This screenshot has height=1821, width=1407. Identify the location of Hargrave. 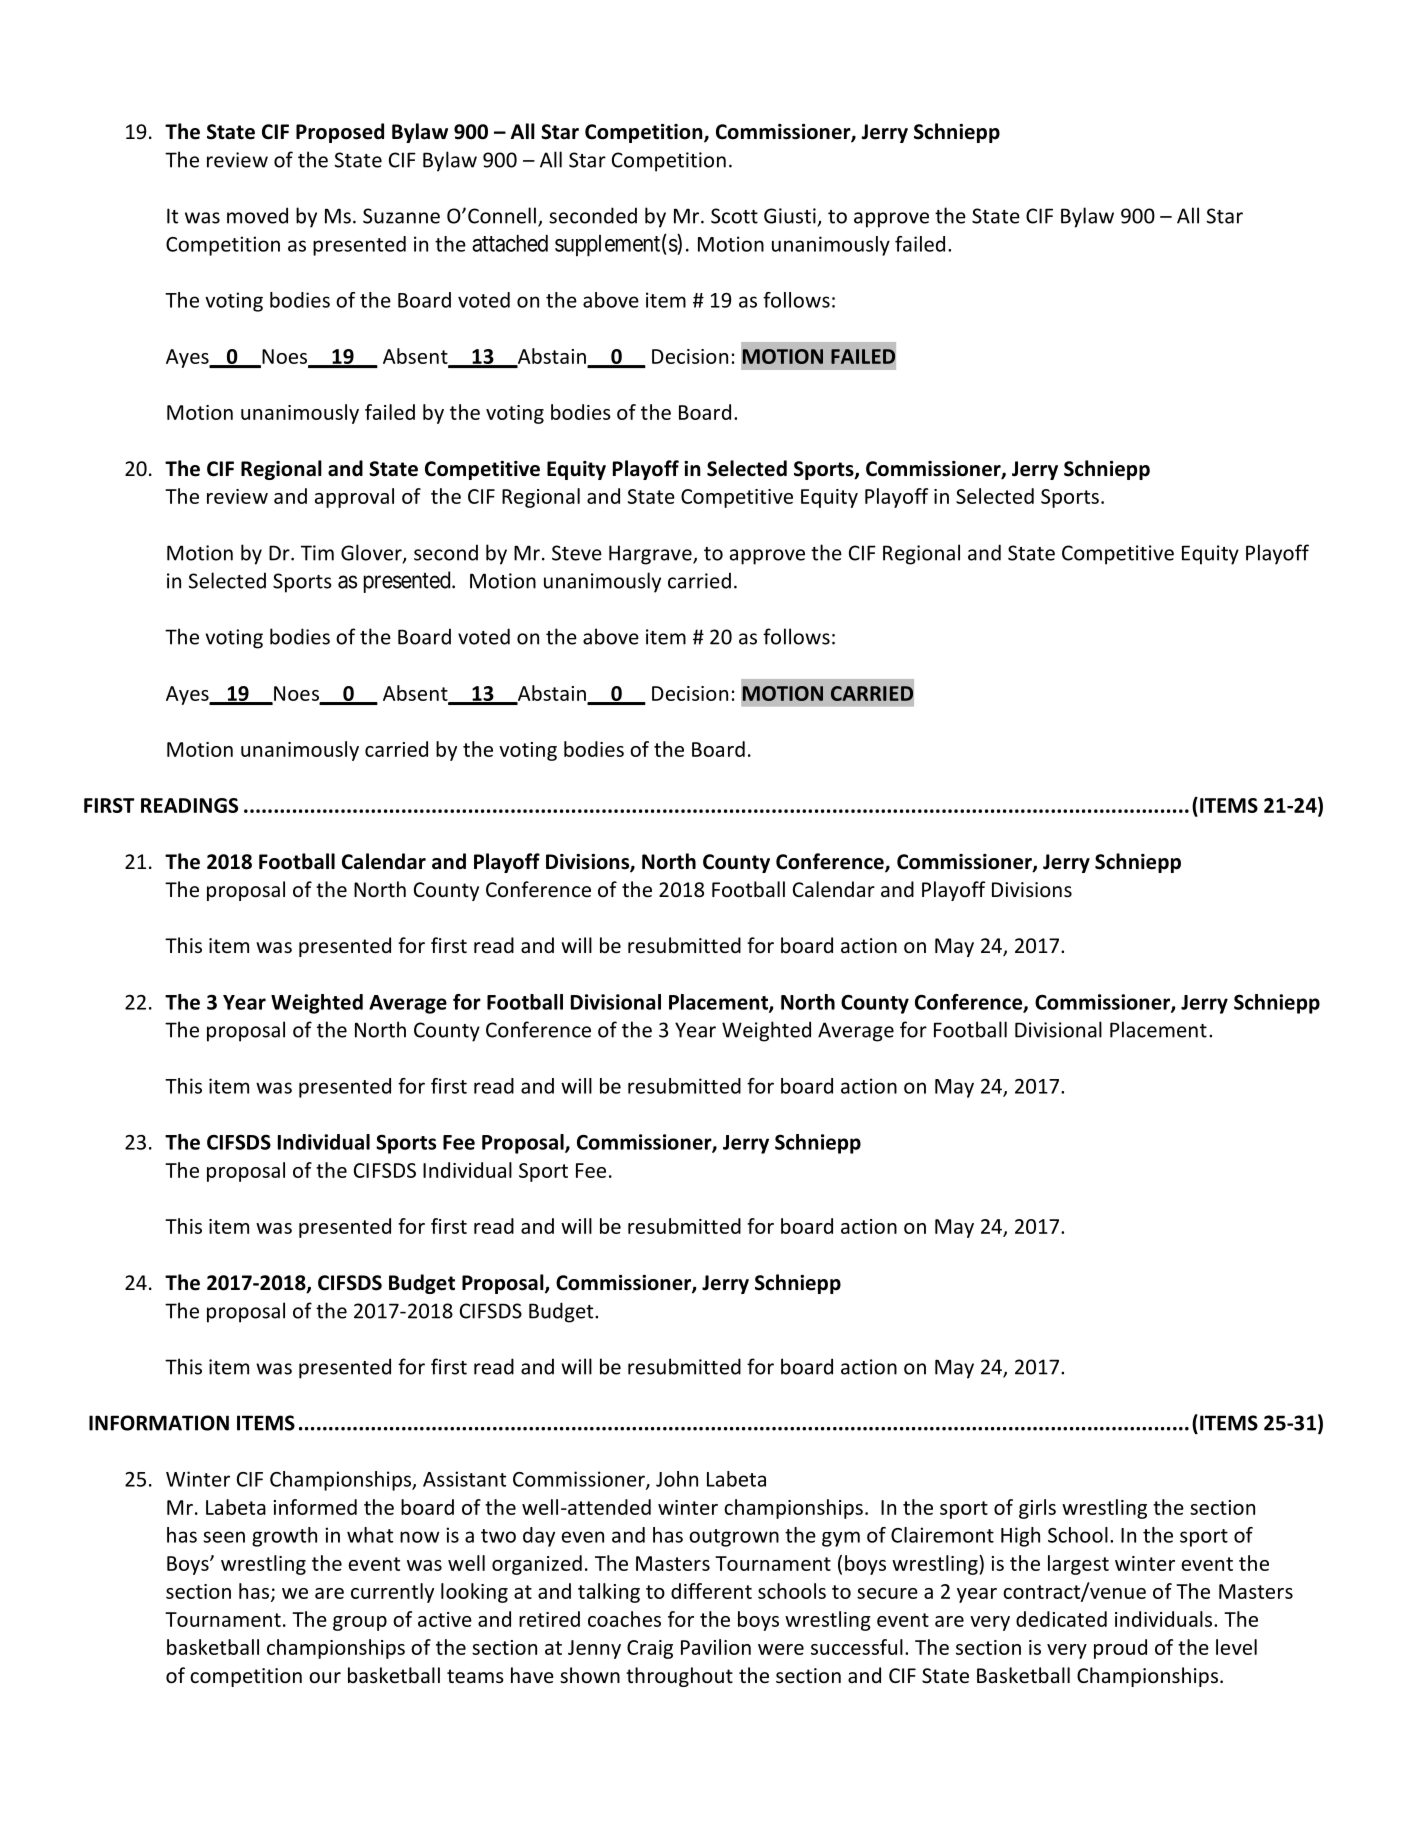
(651, 555).
